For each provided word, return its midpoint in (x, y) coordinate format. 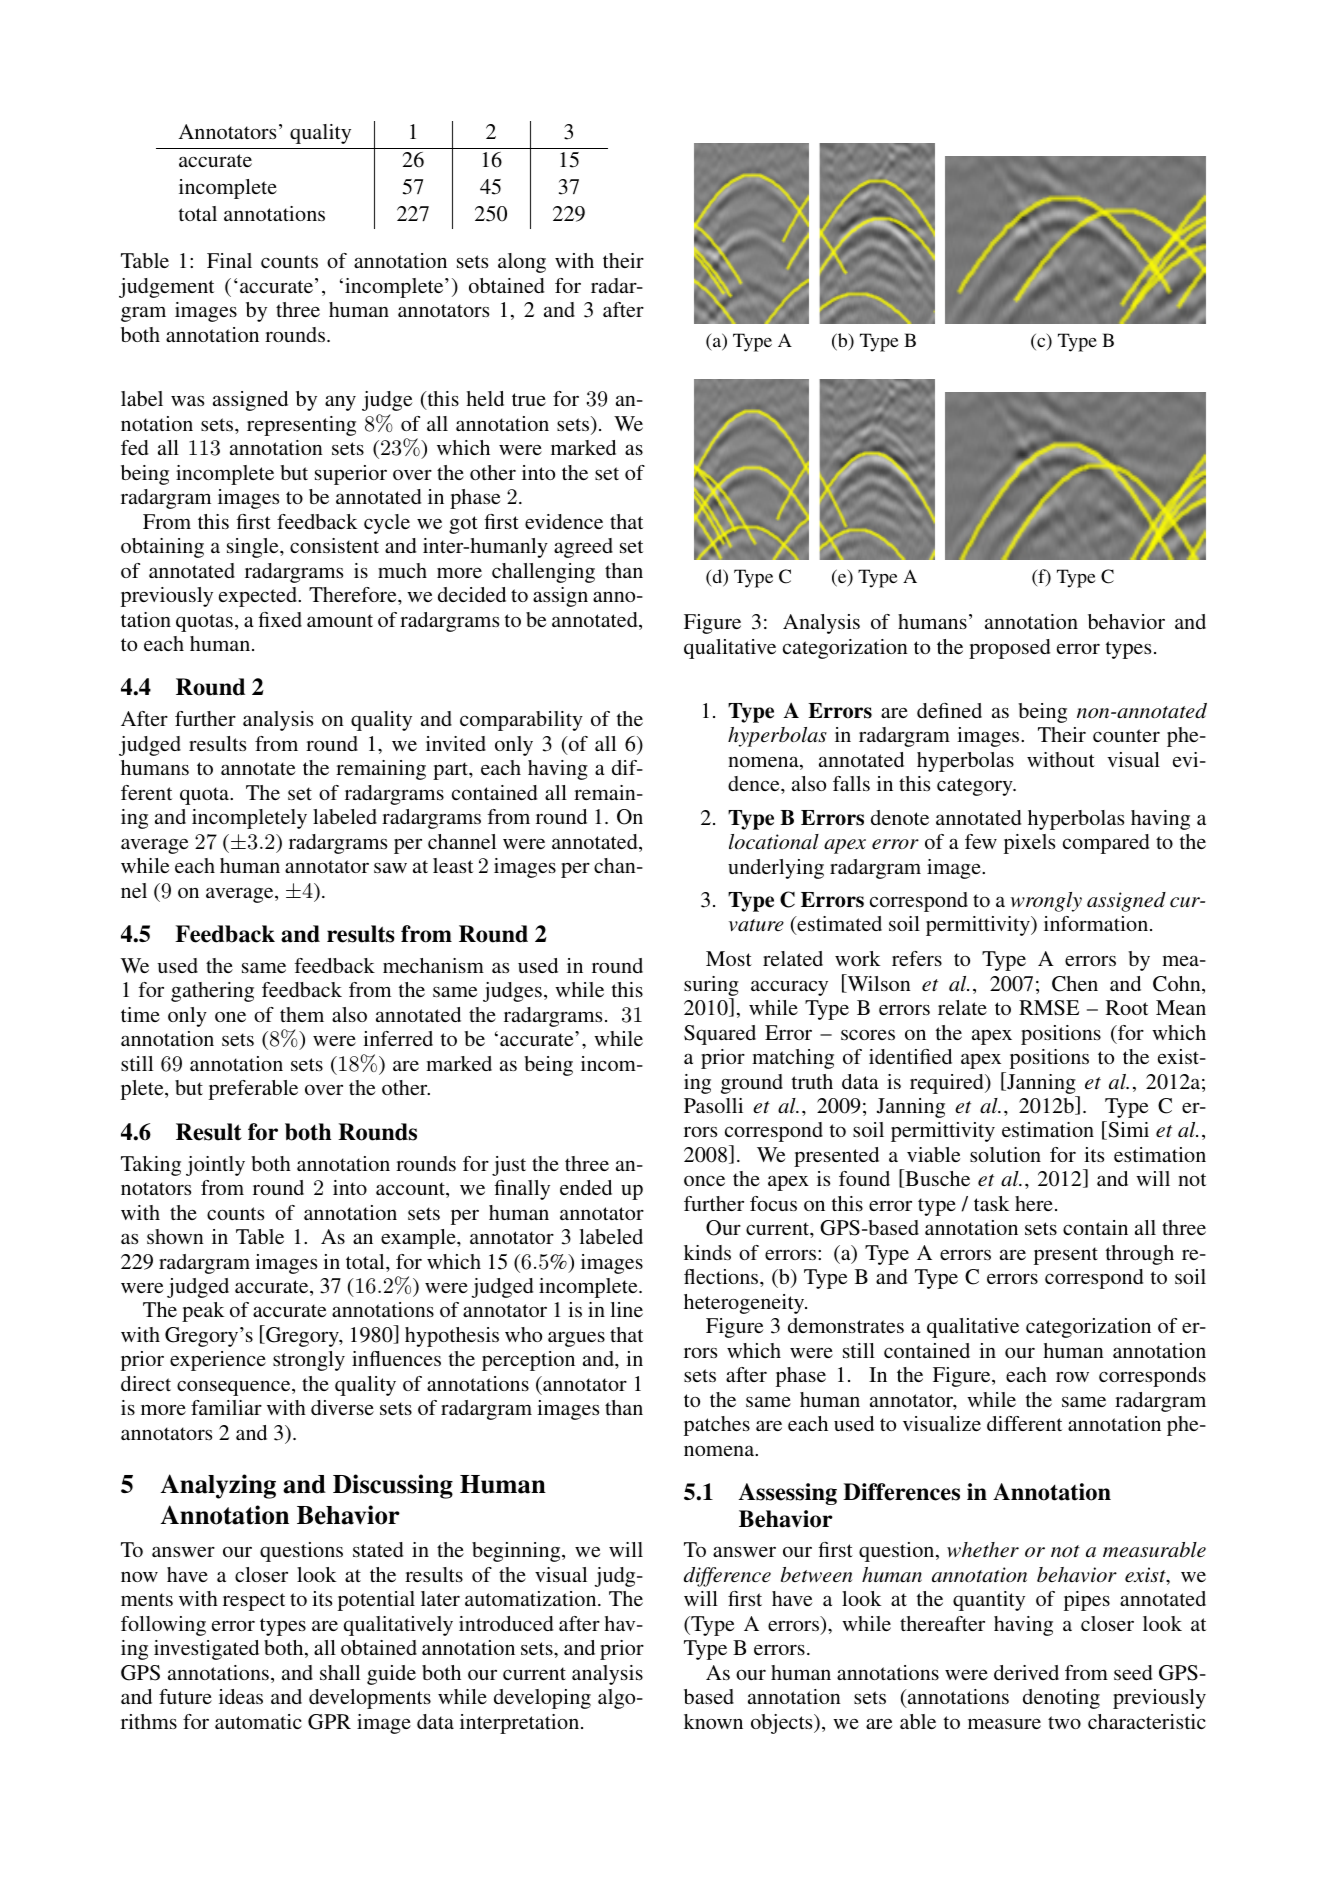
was (187, 400)
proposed (1009, 649)
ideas (241, 1696)
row (1072, 1377)
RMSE (1049, 1008)
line (626, 1309)
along (522, 263)
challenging (543, 573)
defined (949, 710)
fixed (280, 619)
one (230, 1017)
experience (218, 1361)
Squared (720, 1035)
